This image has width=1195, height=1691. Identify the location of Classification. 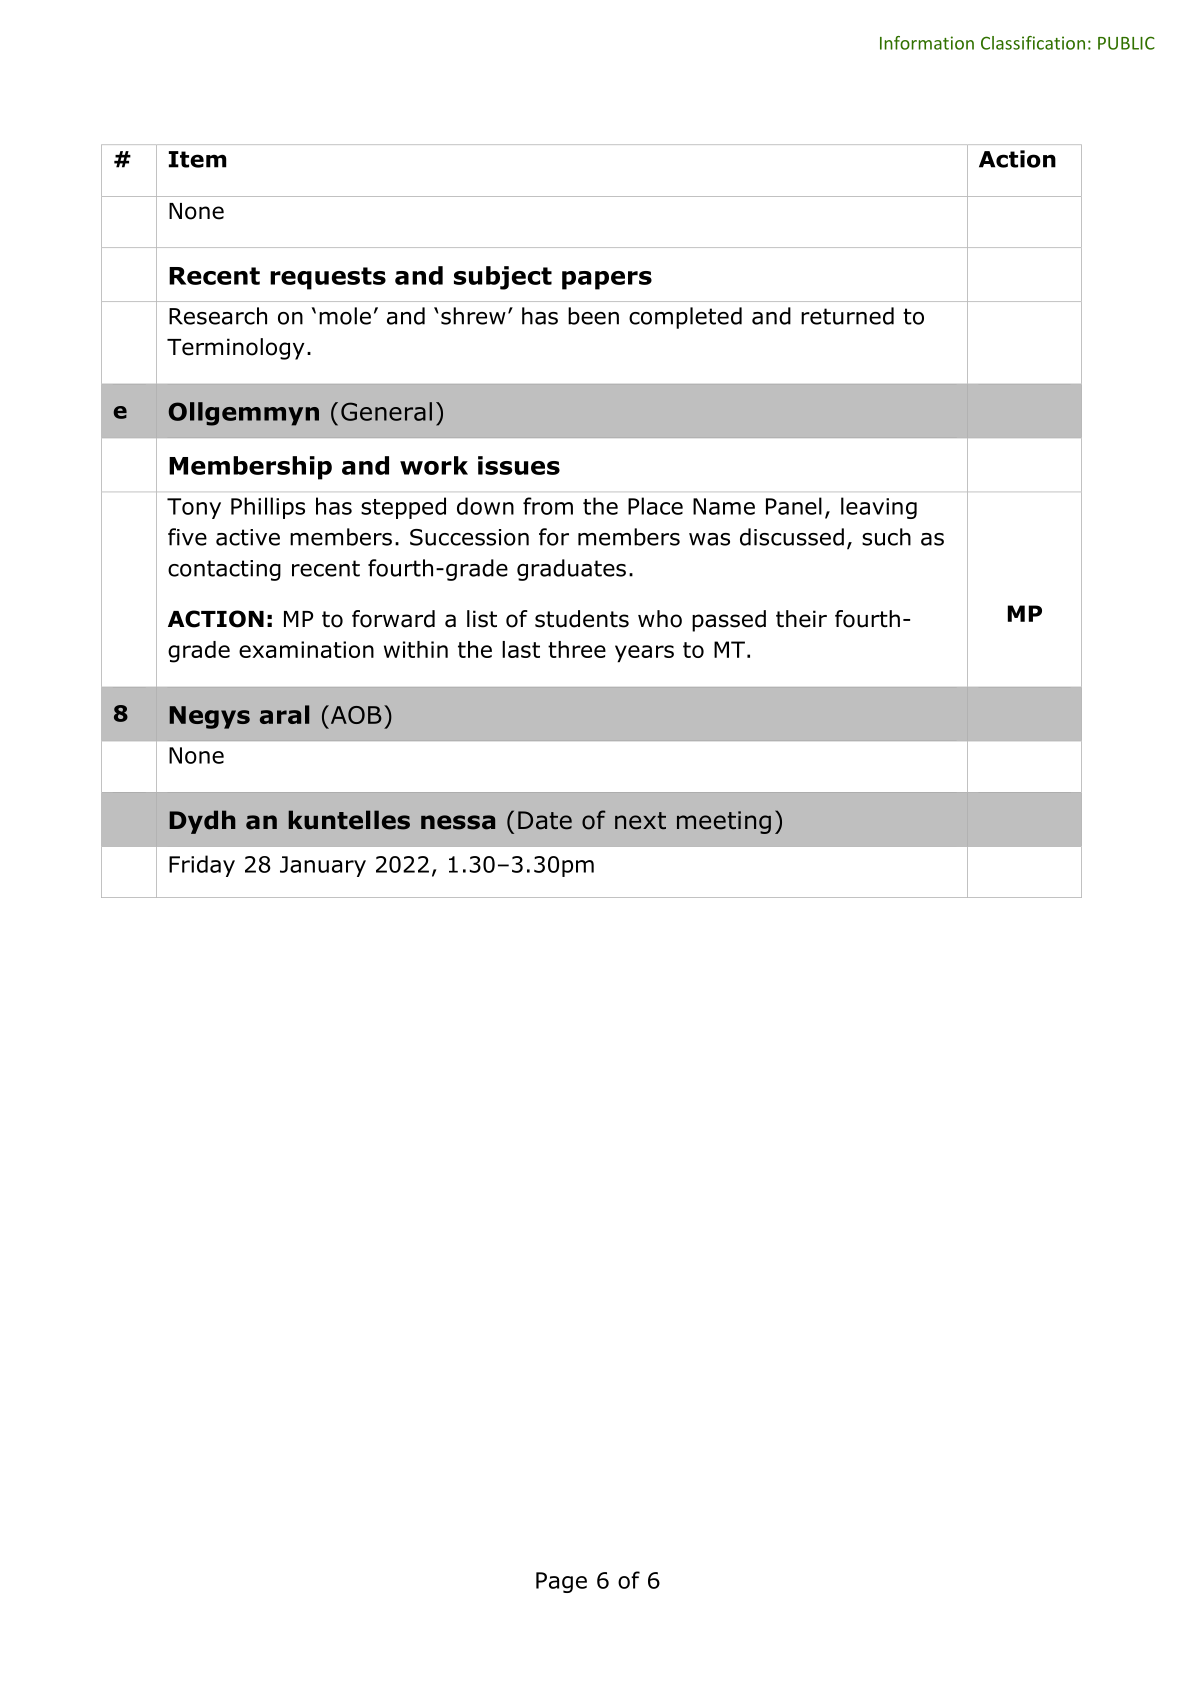
(1033, 43).
